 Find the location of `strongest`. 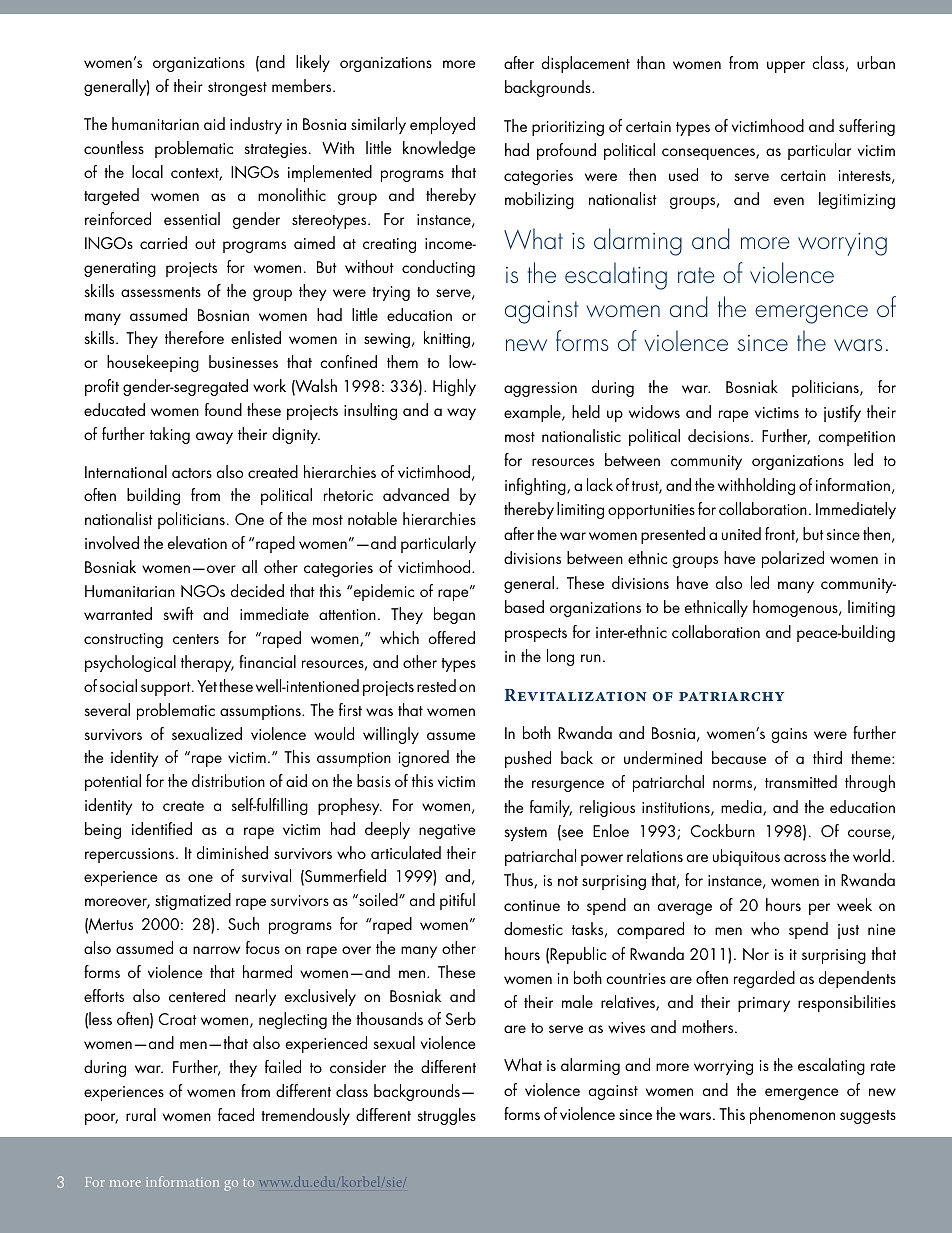

strongest is located at coordinates (237, 89).
